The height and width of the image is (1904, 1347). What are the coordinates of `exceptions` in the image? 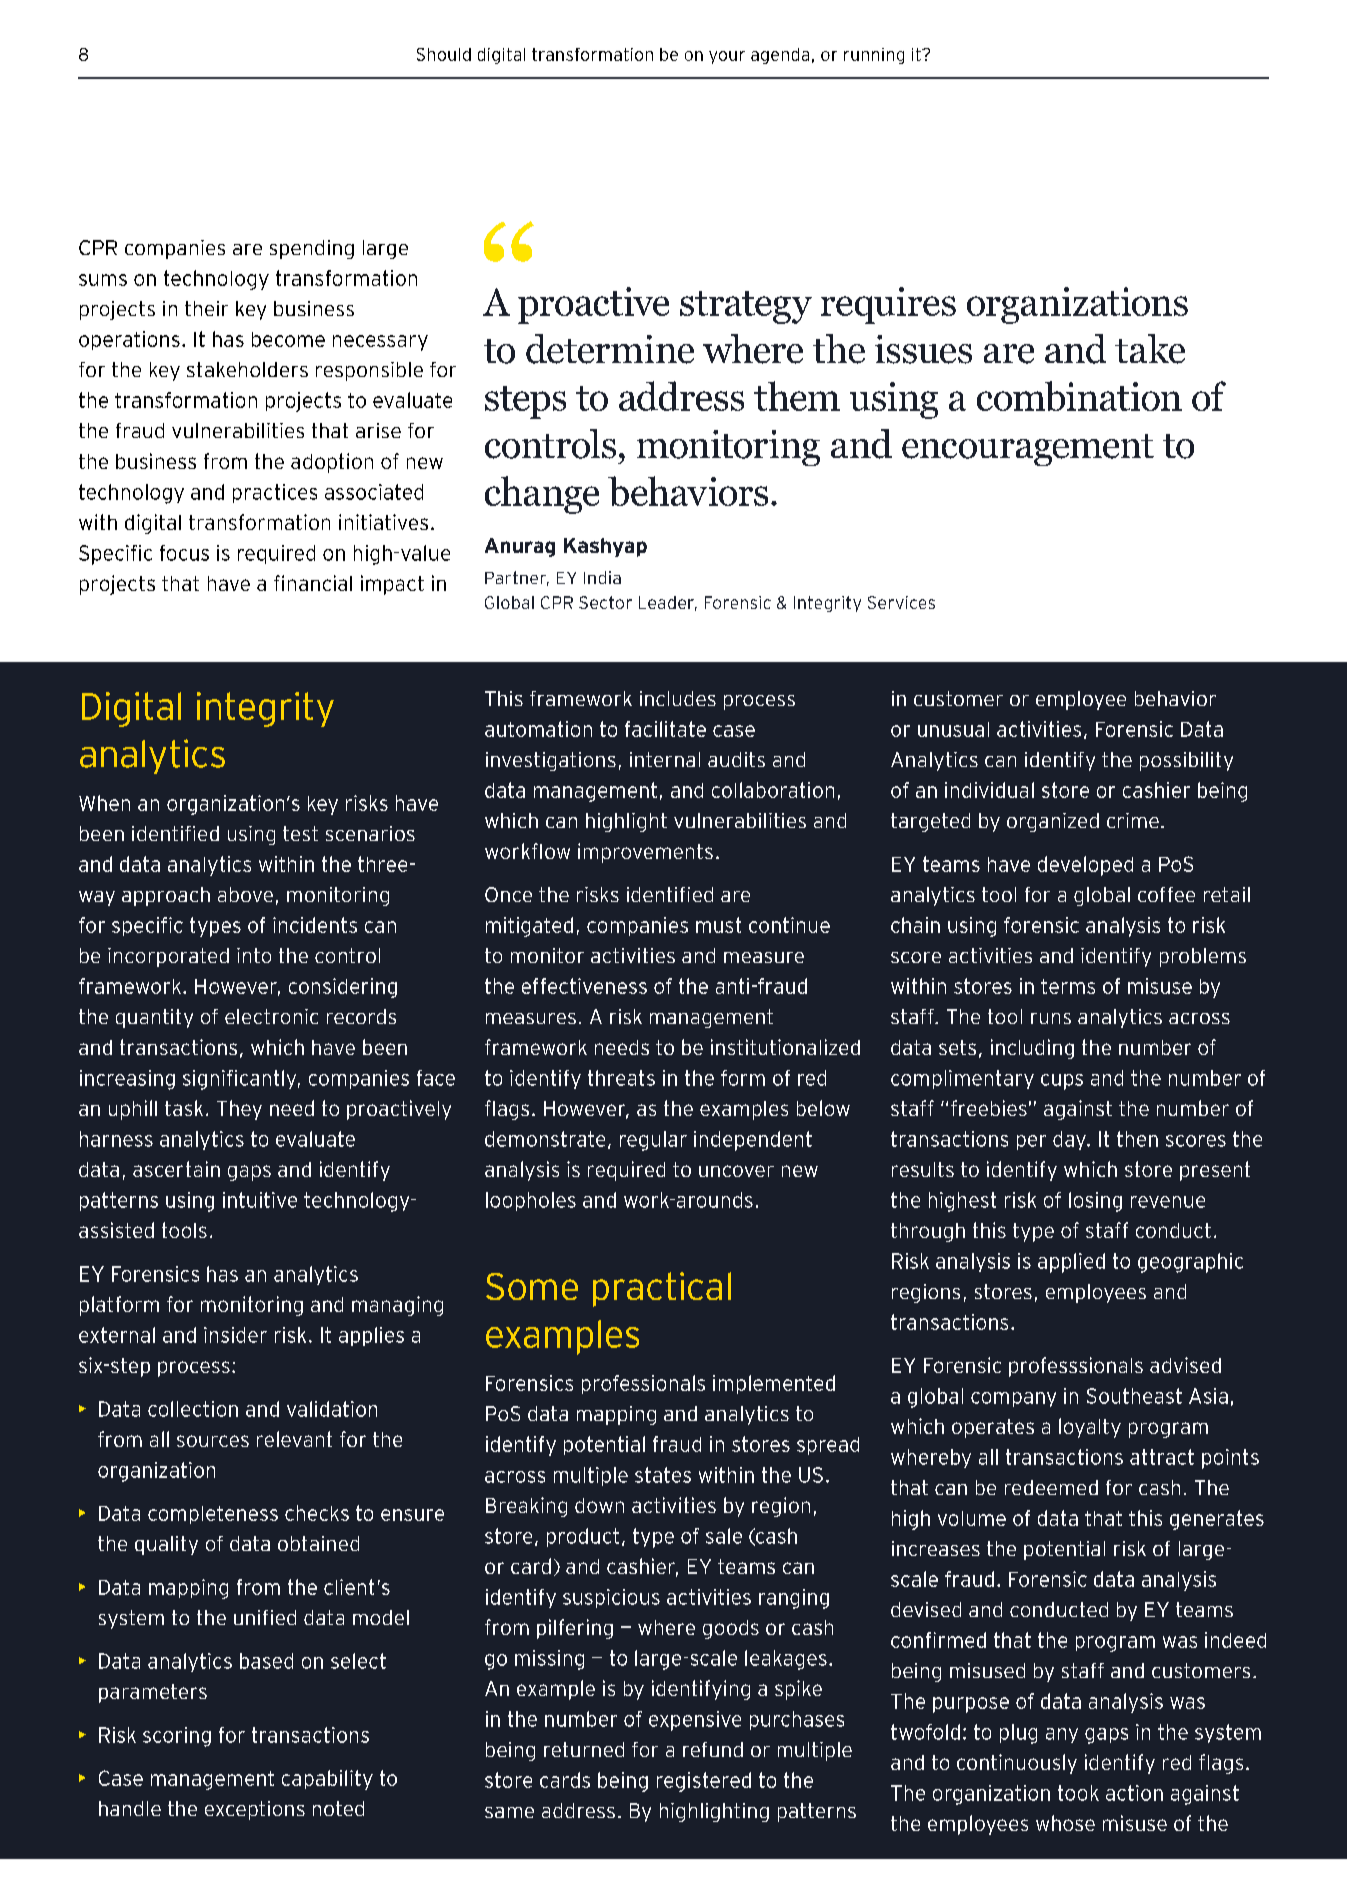 It's located at (255, 1810).
